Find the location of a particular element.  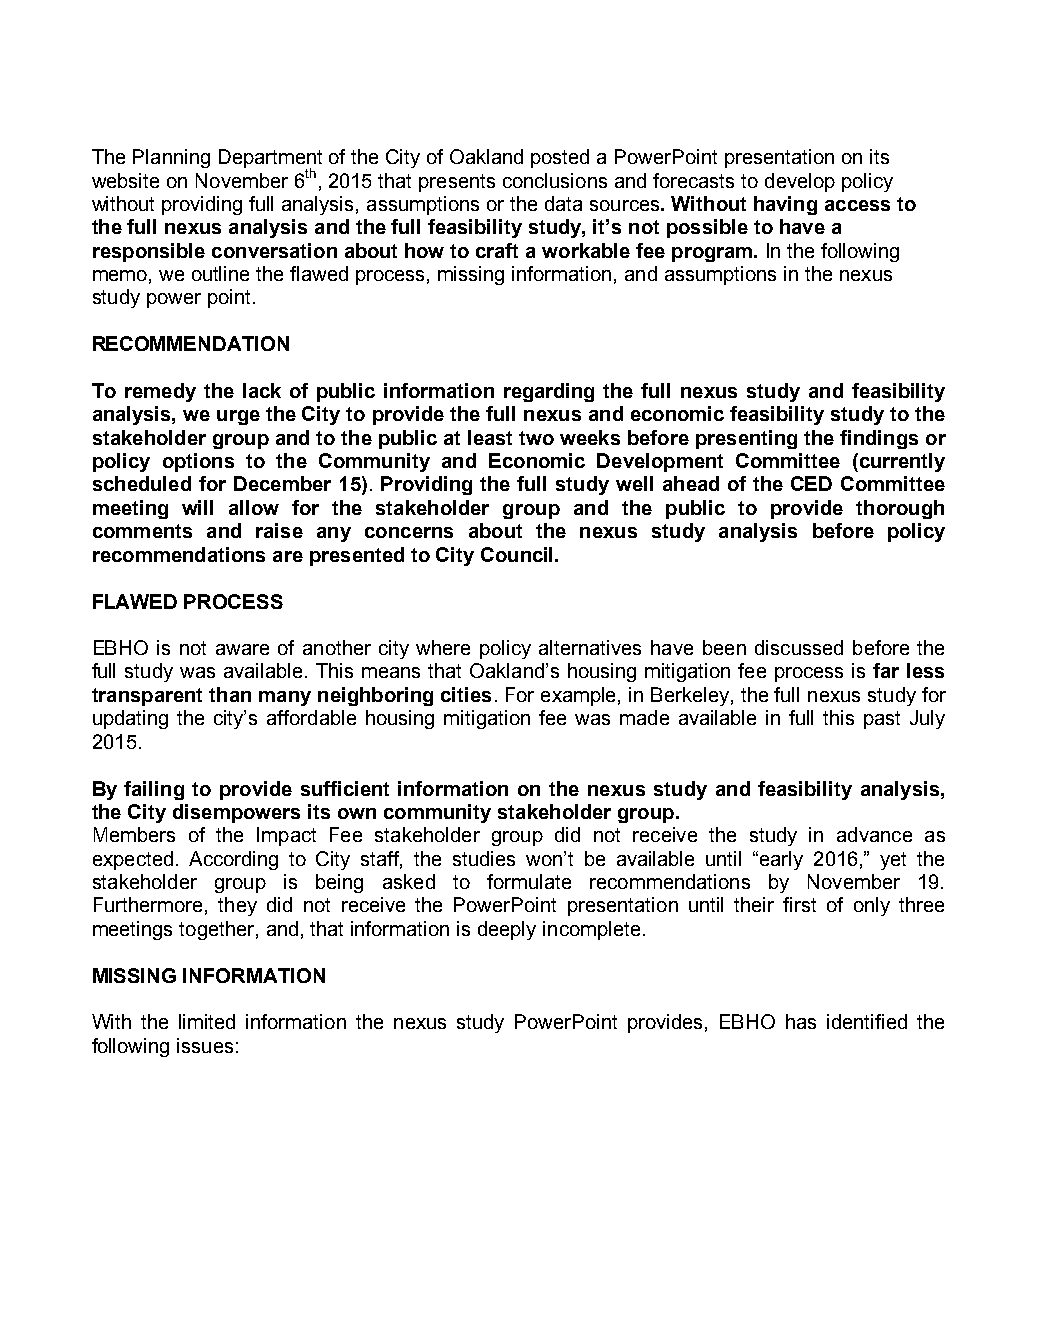

far is located at coordinates (886, 670).
